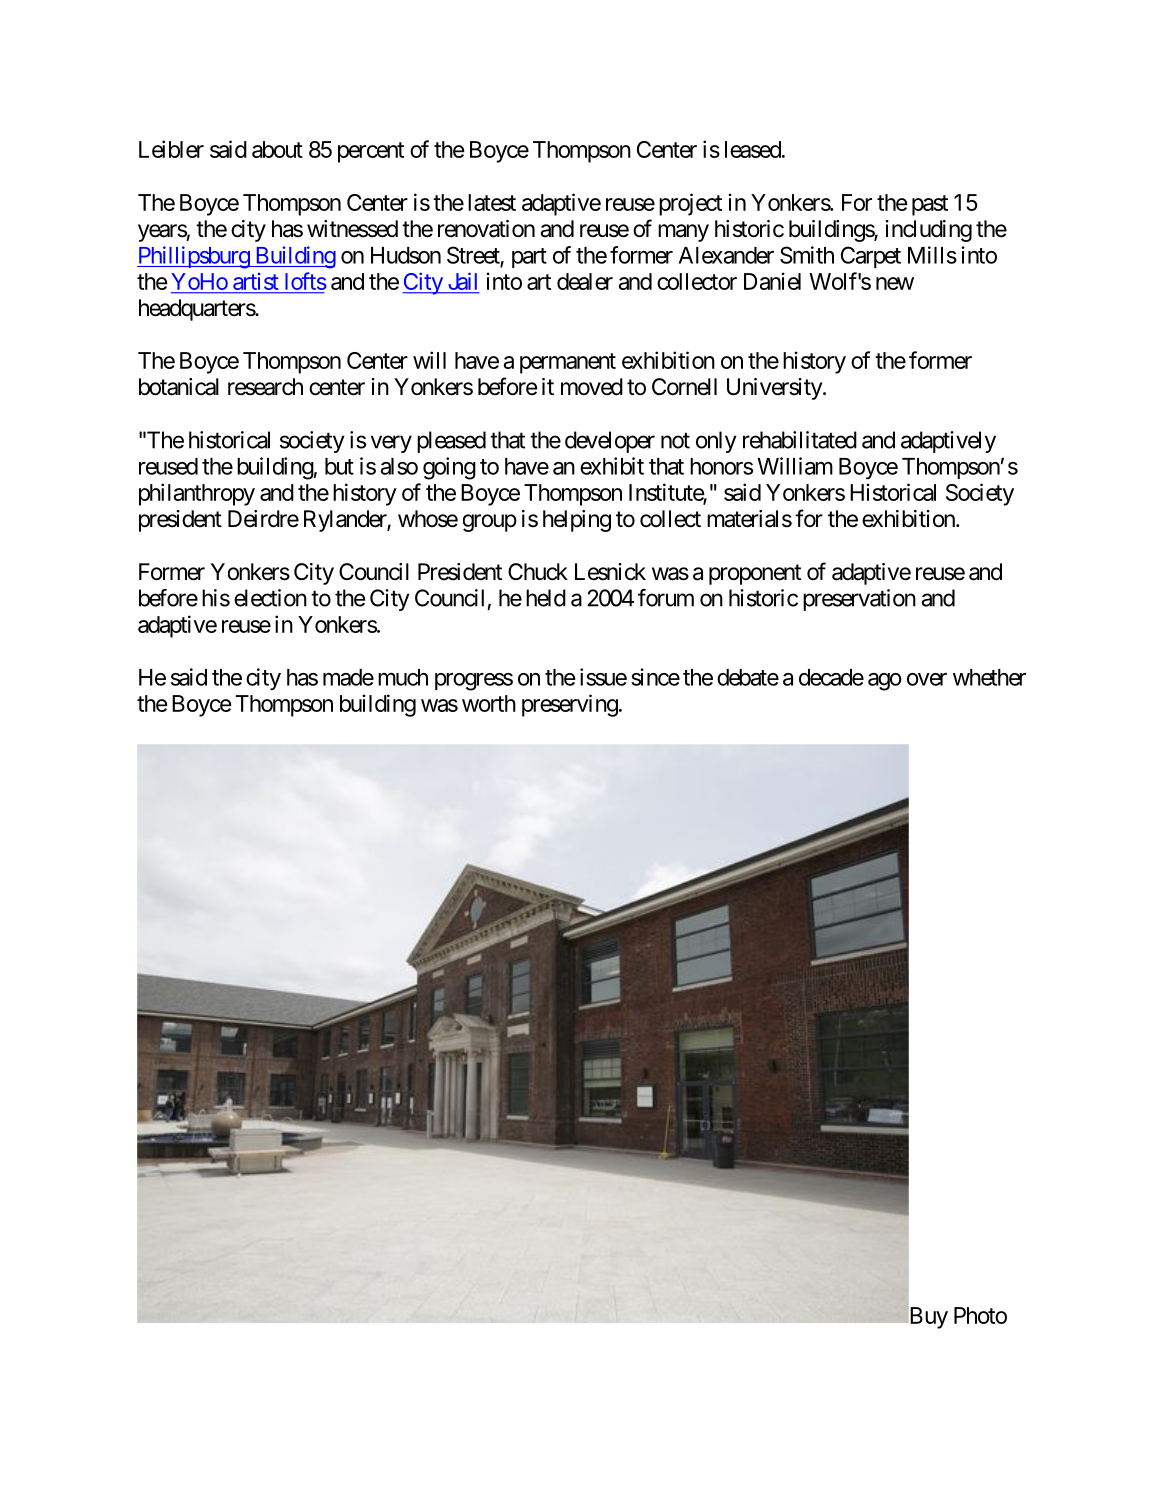 The image size is (1166, 1509). Describe the element at coordinates (492, 202) in the document. I see `latest` at that location.
